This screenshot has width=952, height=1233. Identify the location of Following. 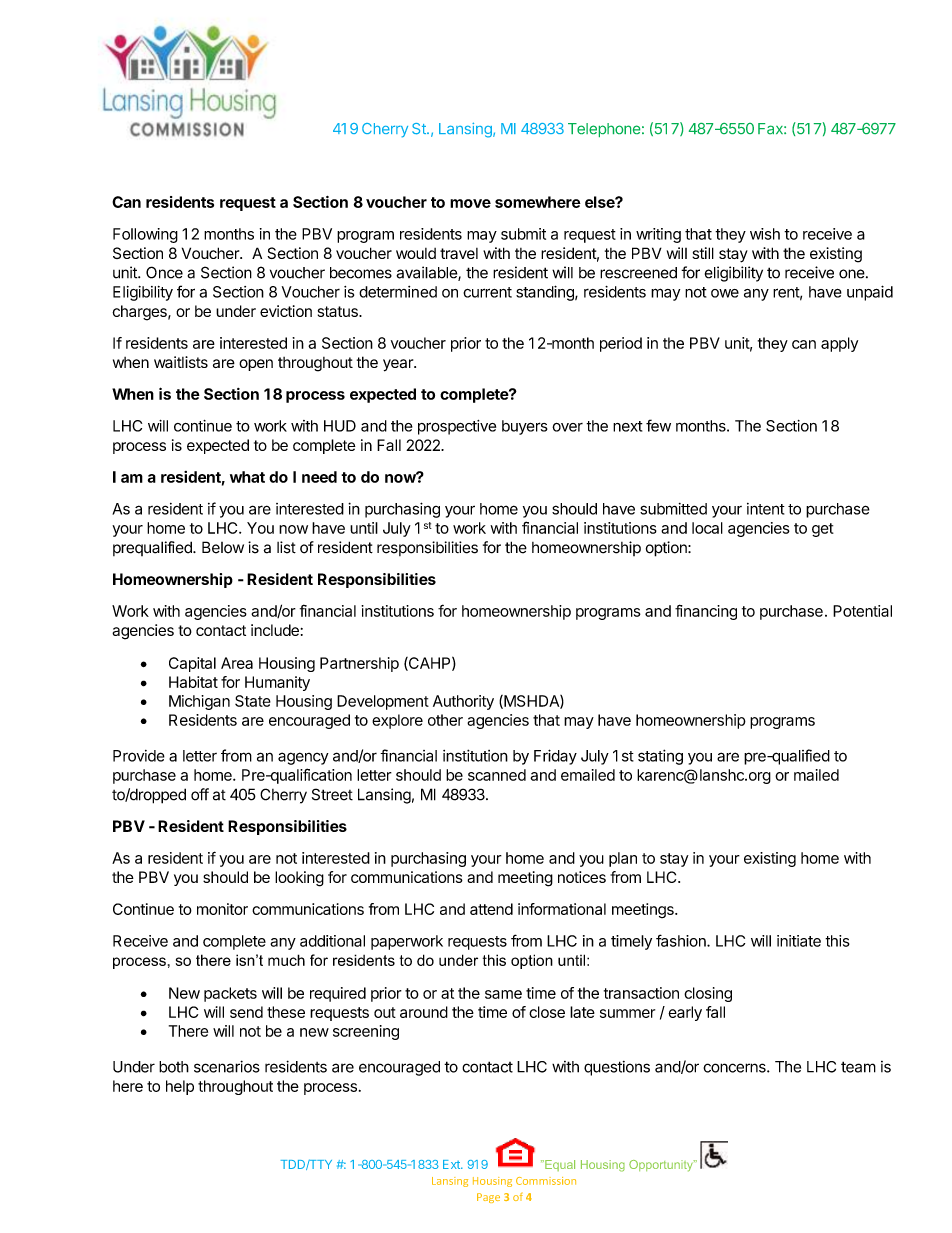
(145, 235).
